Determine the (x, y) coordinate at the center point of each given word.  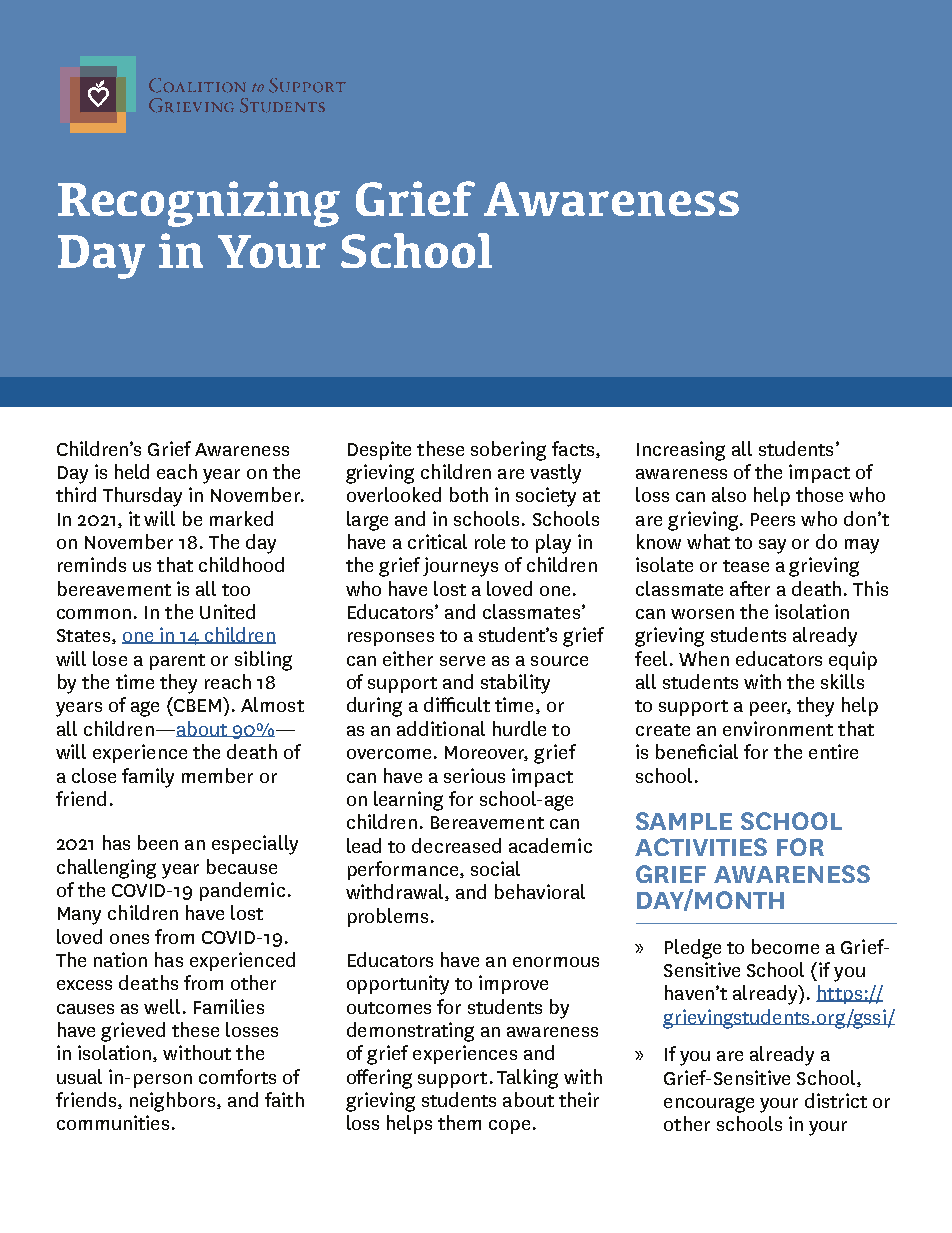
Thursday (142, 497)
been (158, 842)
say (772, 546)
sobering (508, 451)
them (459, 1122)
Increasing (681, 451)
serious (474, 775)
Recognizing (199, 204)
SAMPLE (684, 821)
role (490, 541)
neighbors (172, 1102)
